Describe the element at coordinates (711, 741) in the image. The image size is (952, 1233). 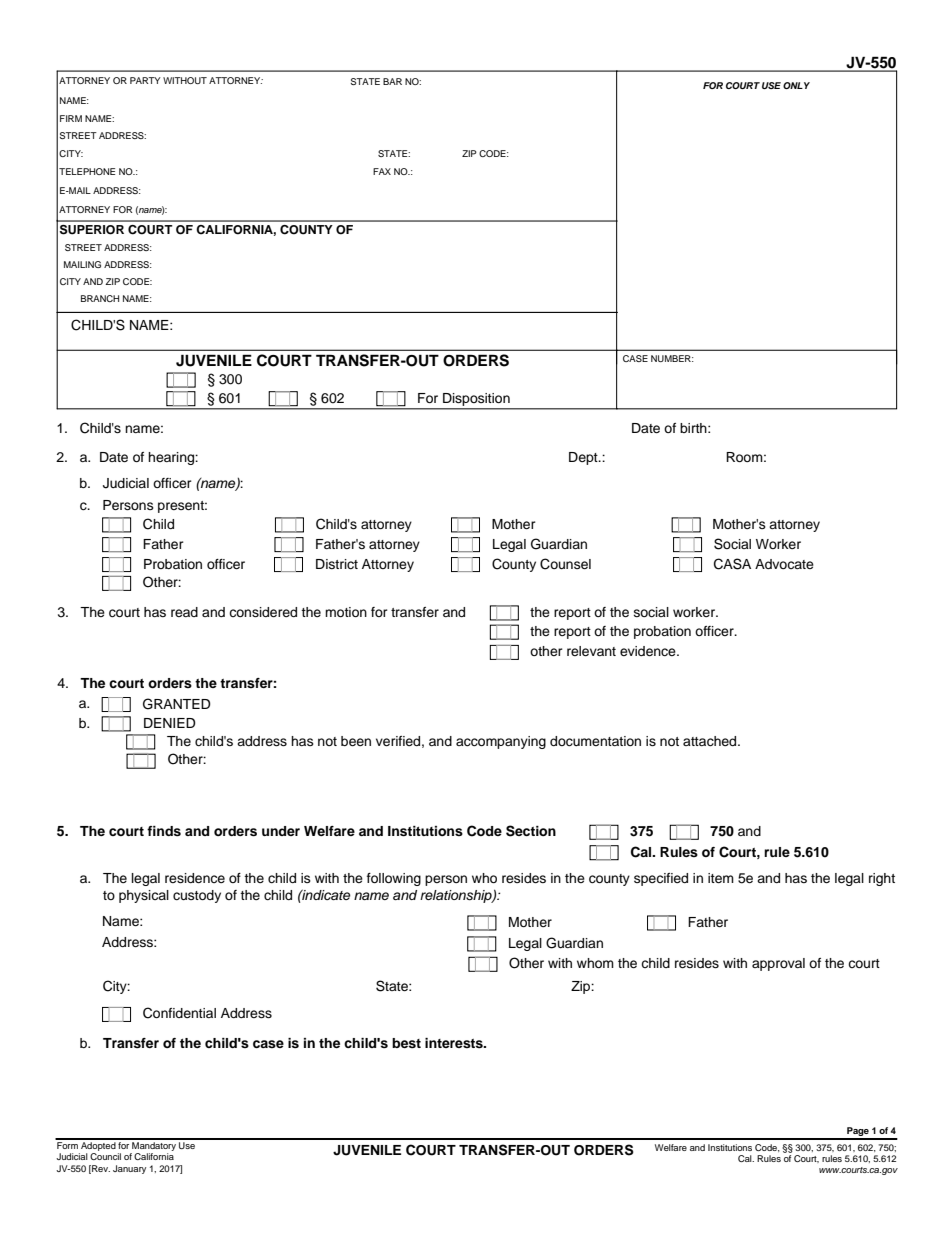
I see `attached` at that location.
